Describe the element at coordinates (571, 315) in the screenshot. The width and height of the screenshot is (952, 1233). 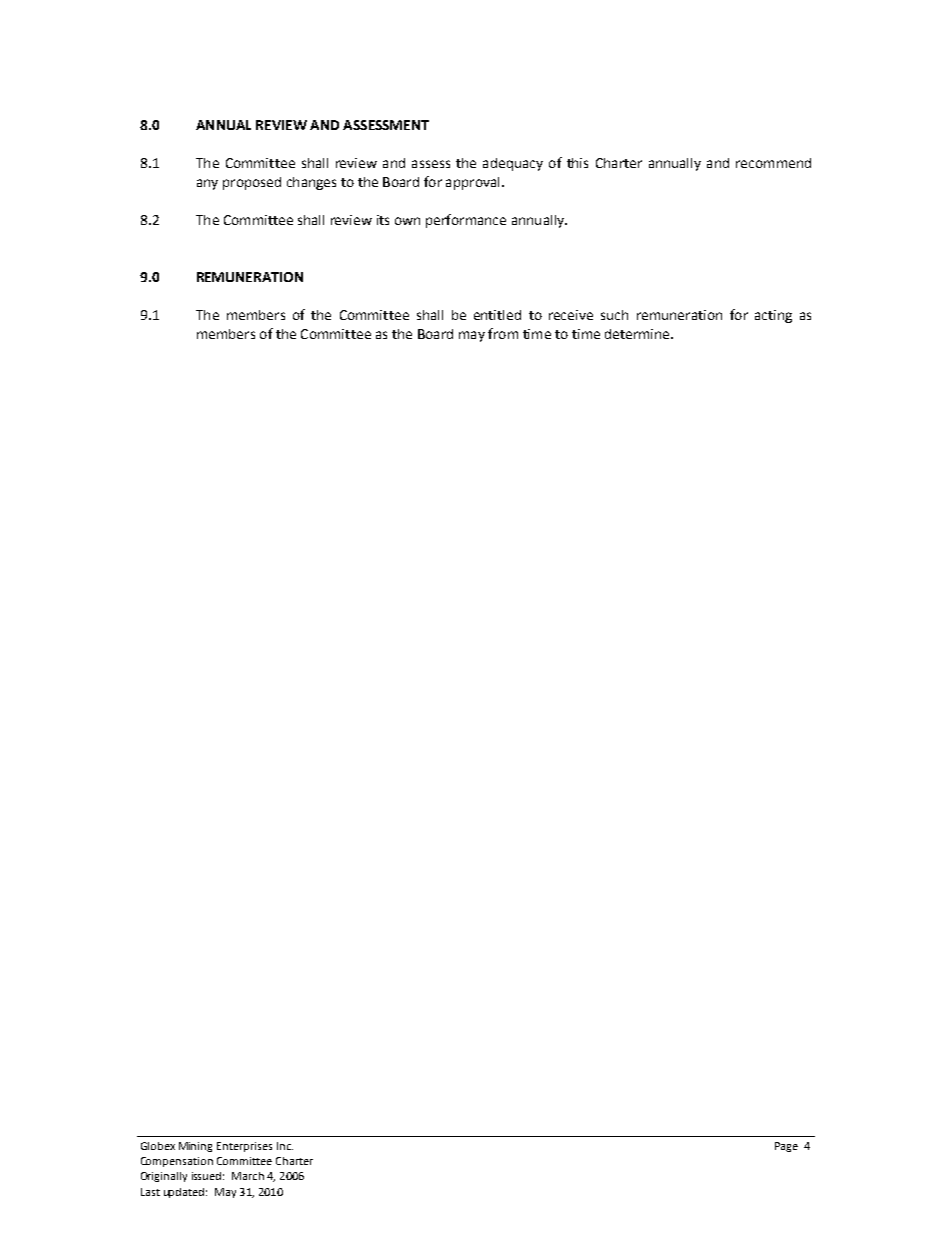
I see `receive` at that location.
